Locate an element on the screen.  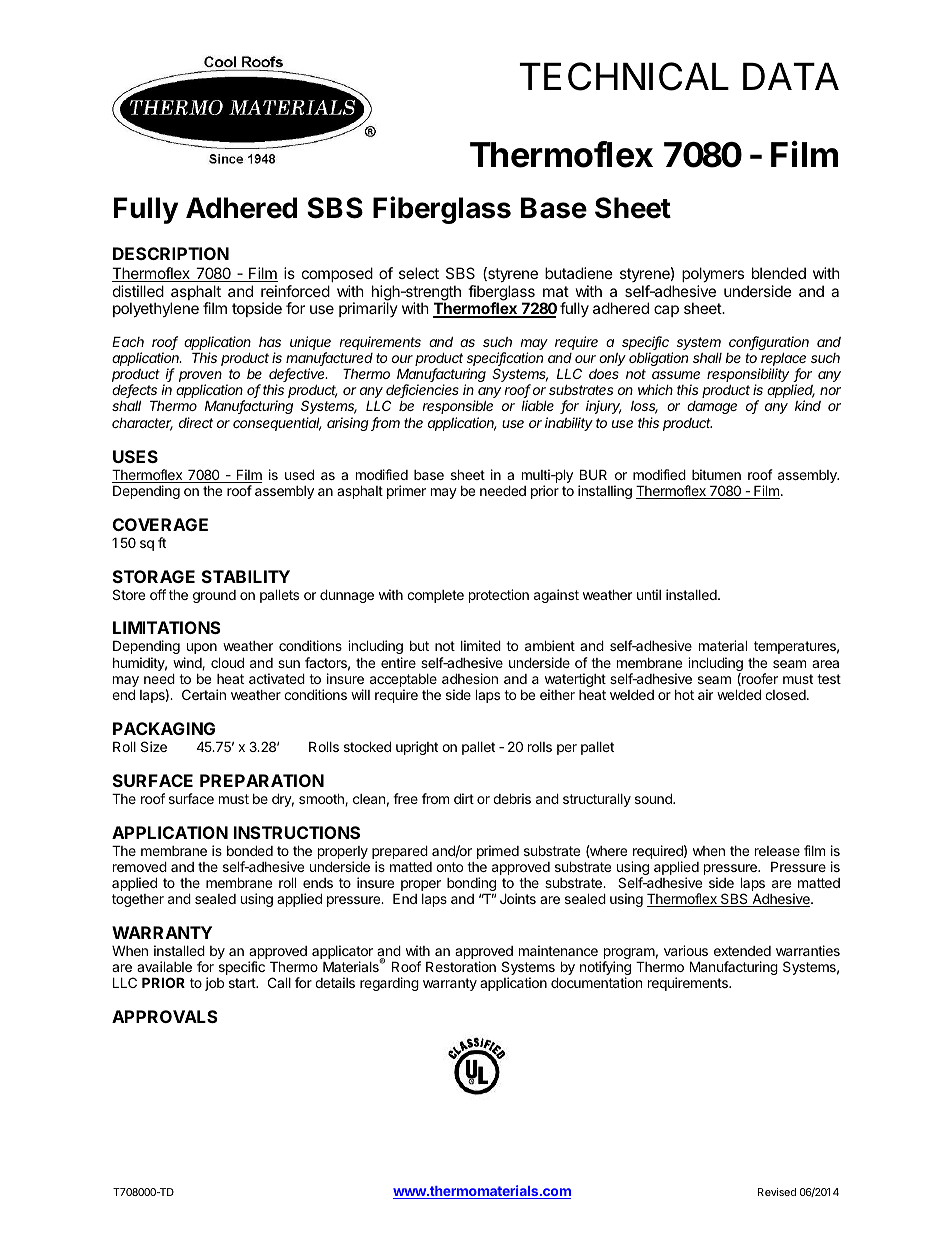
TECHNICAL is located at coordinates (624, 76).
